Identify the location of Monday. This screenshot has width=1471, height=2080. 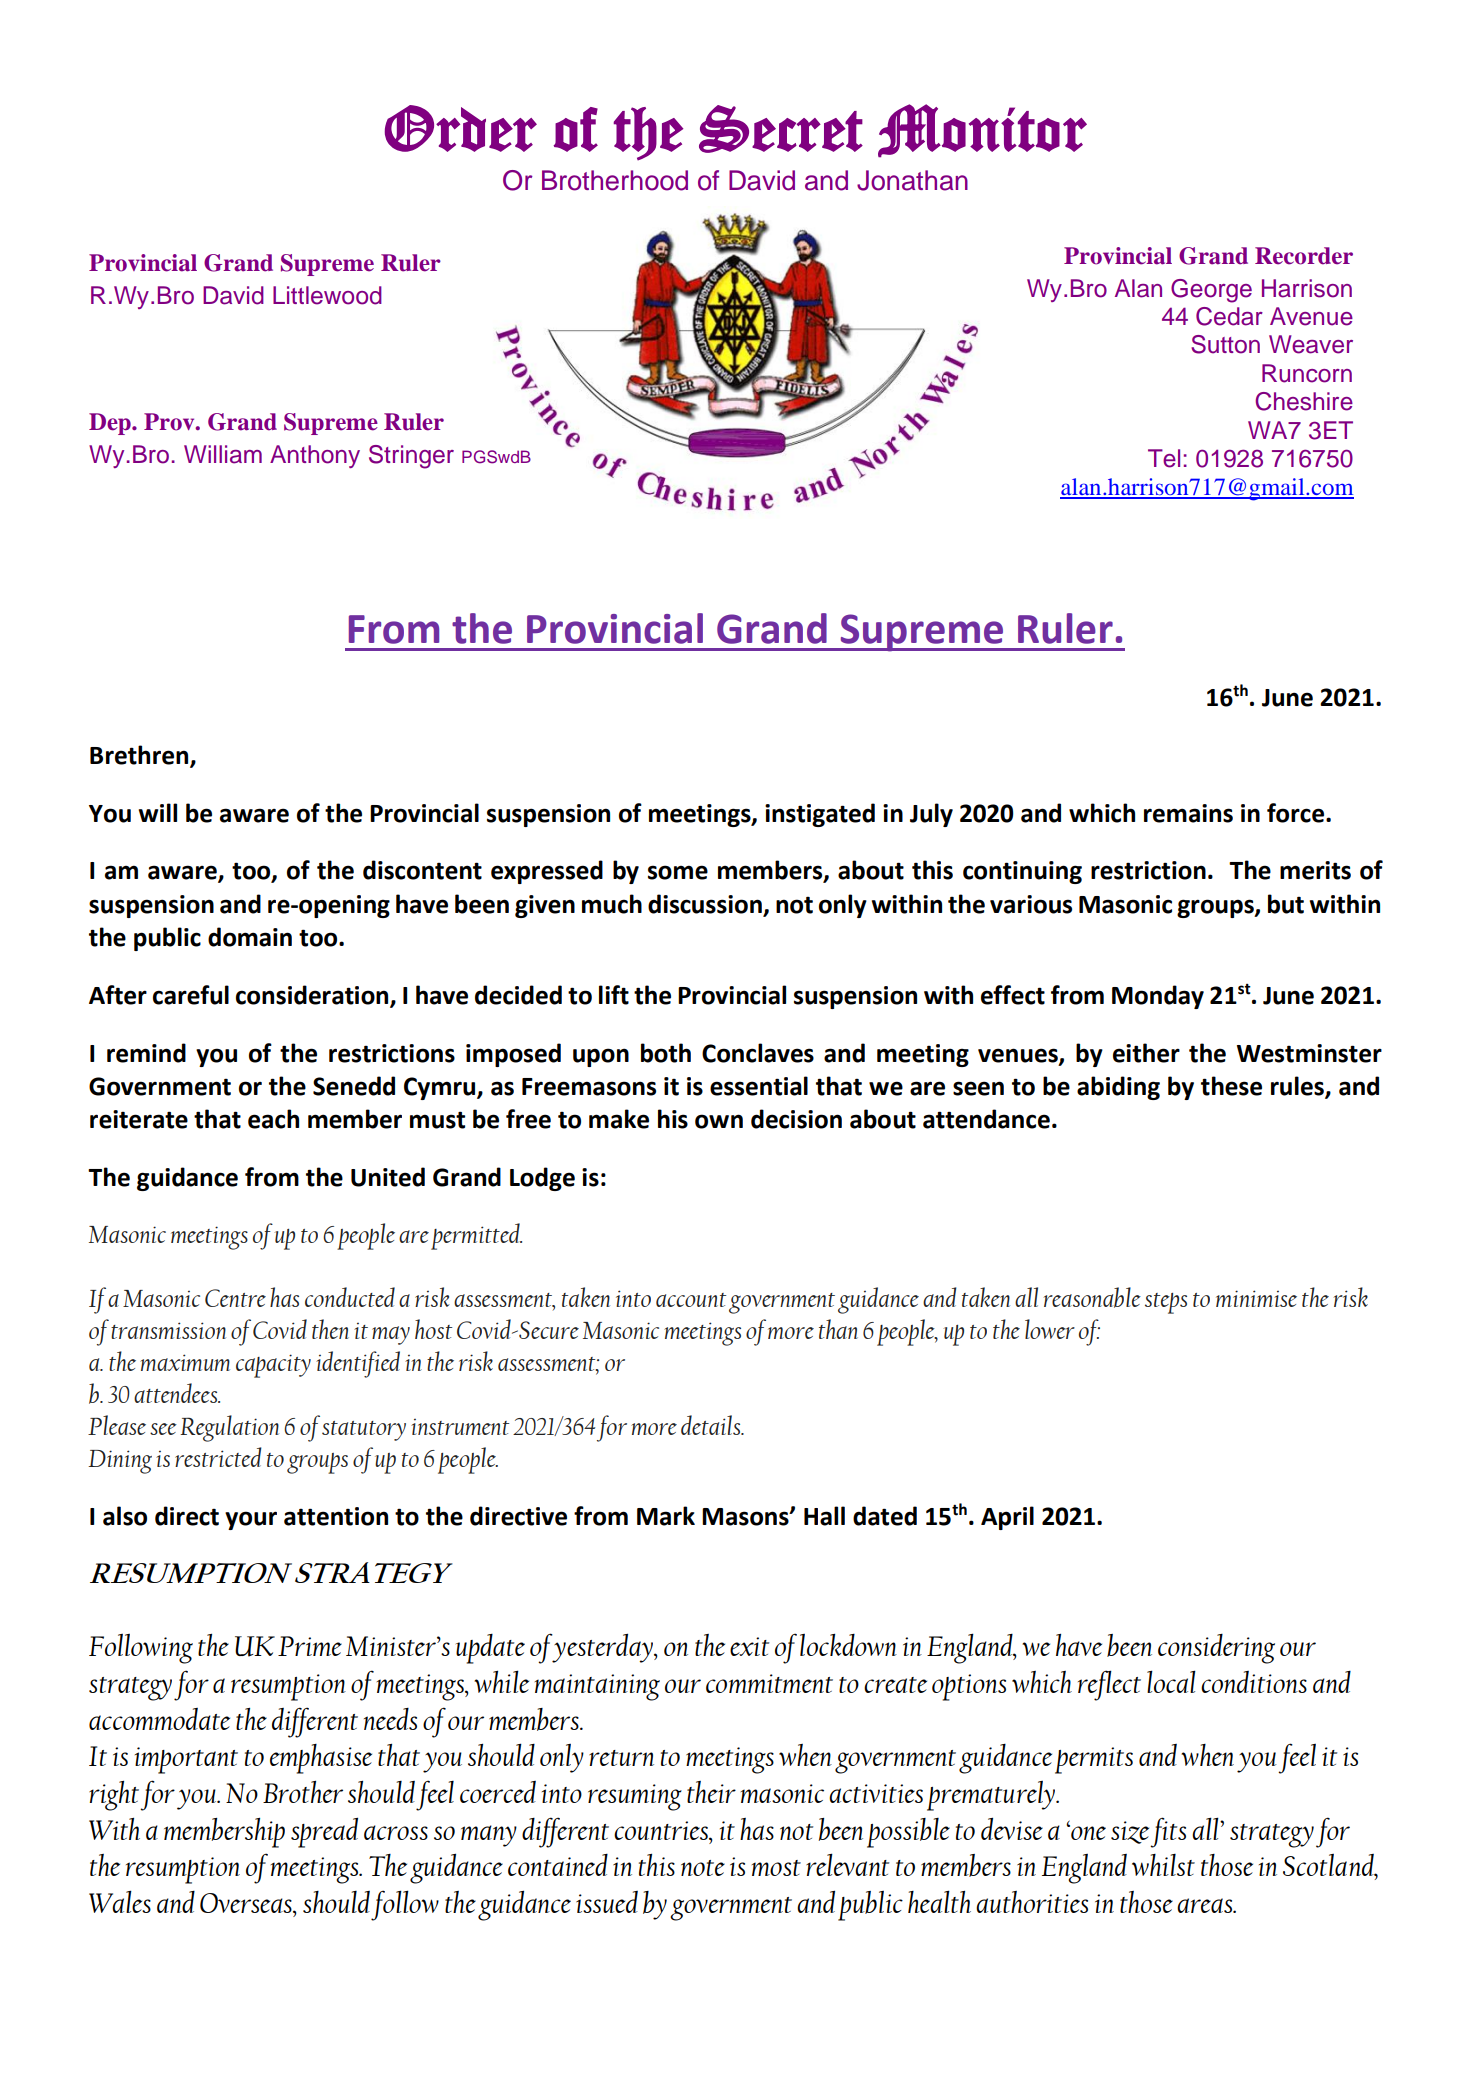
(1158, 997).
